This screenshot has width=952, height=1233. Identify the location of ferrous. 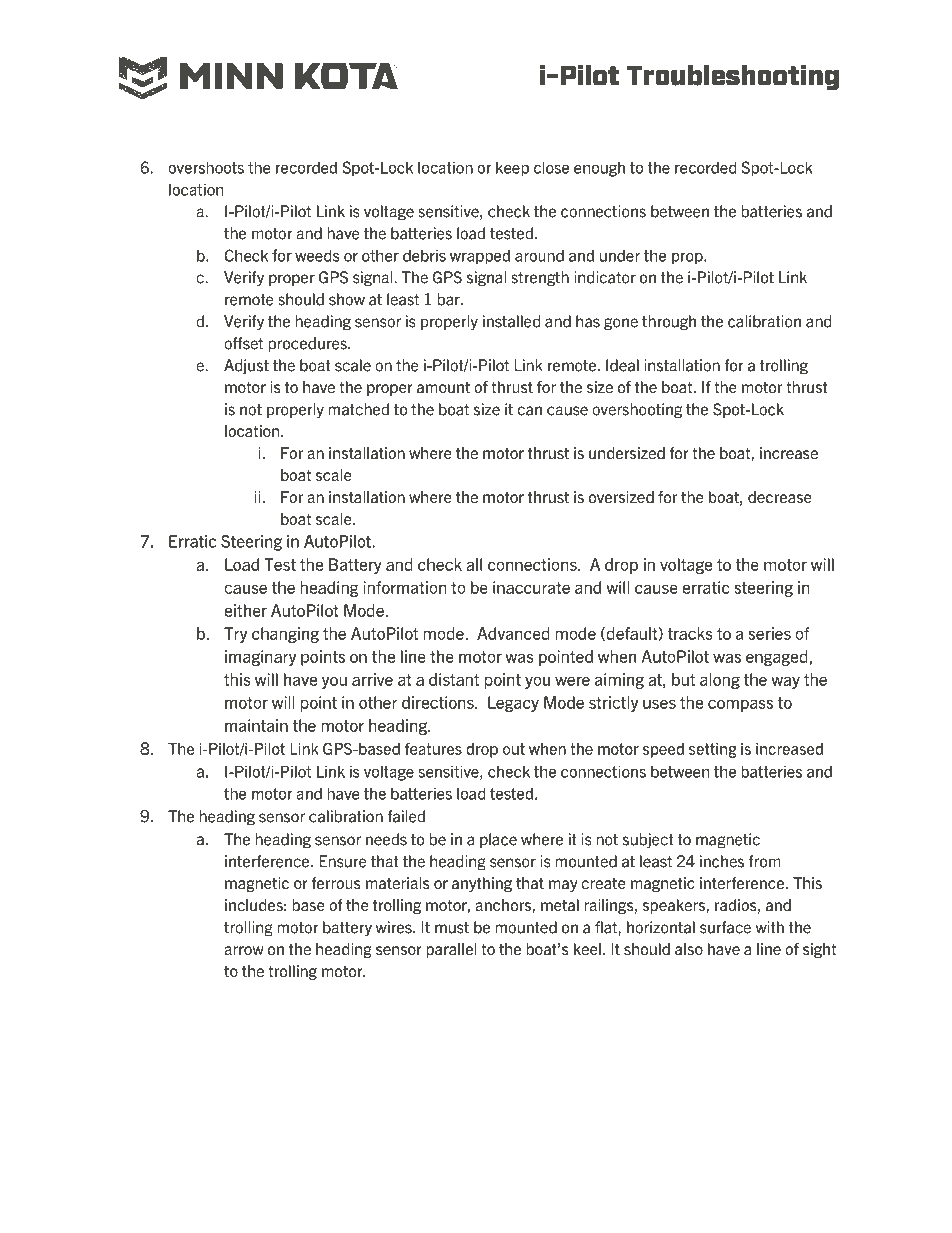
(336, 883).
